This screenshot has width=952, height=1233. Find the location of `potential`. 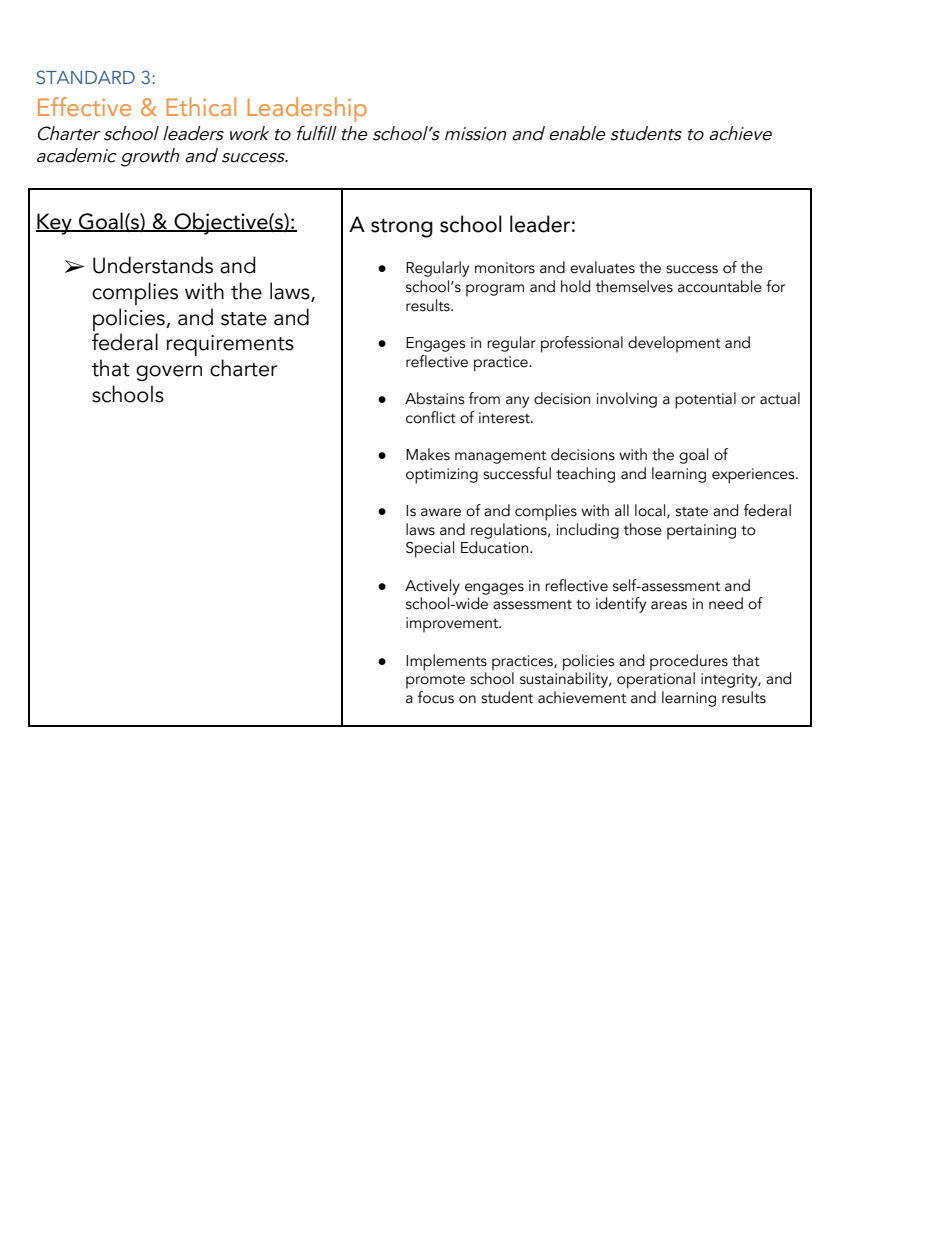

potential is located at coordinates (705, 400).
